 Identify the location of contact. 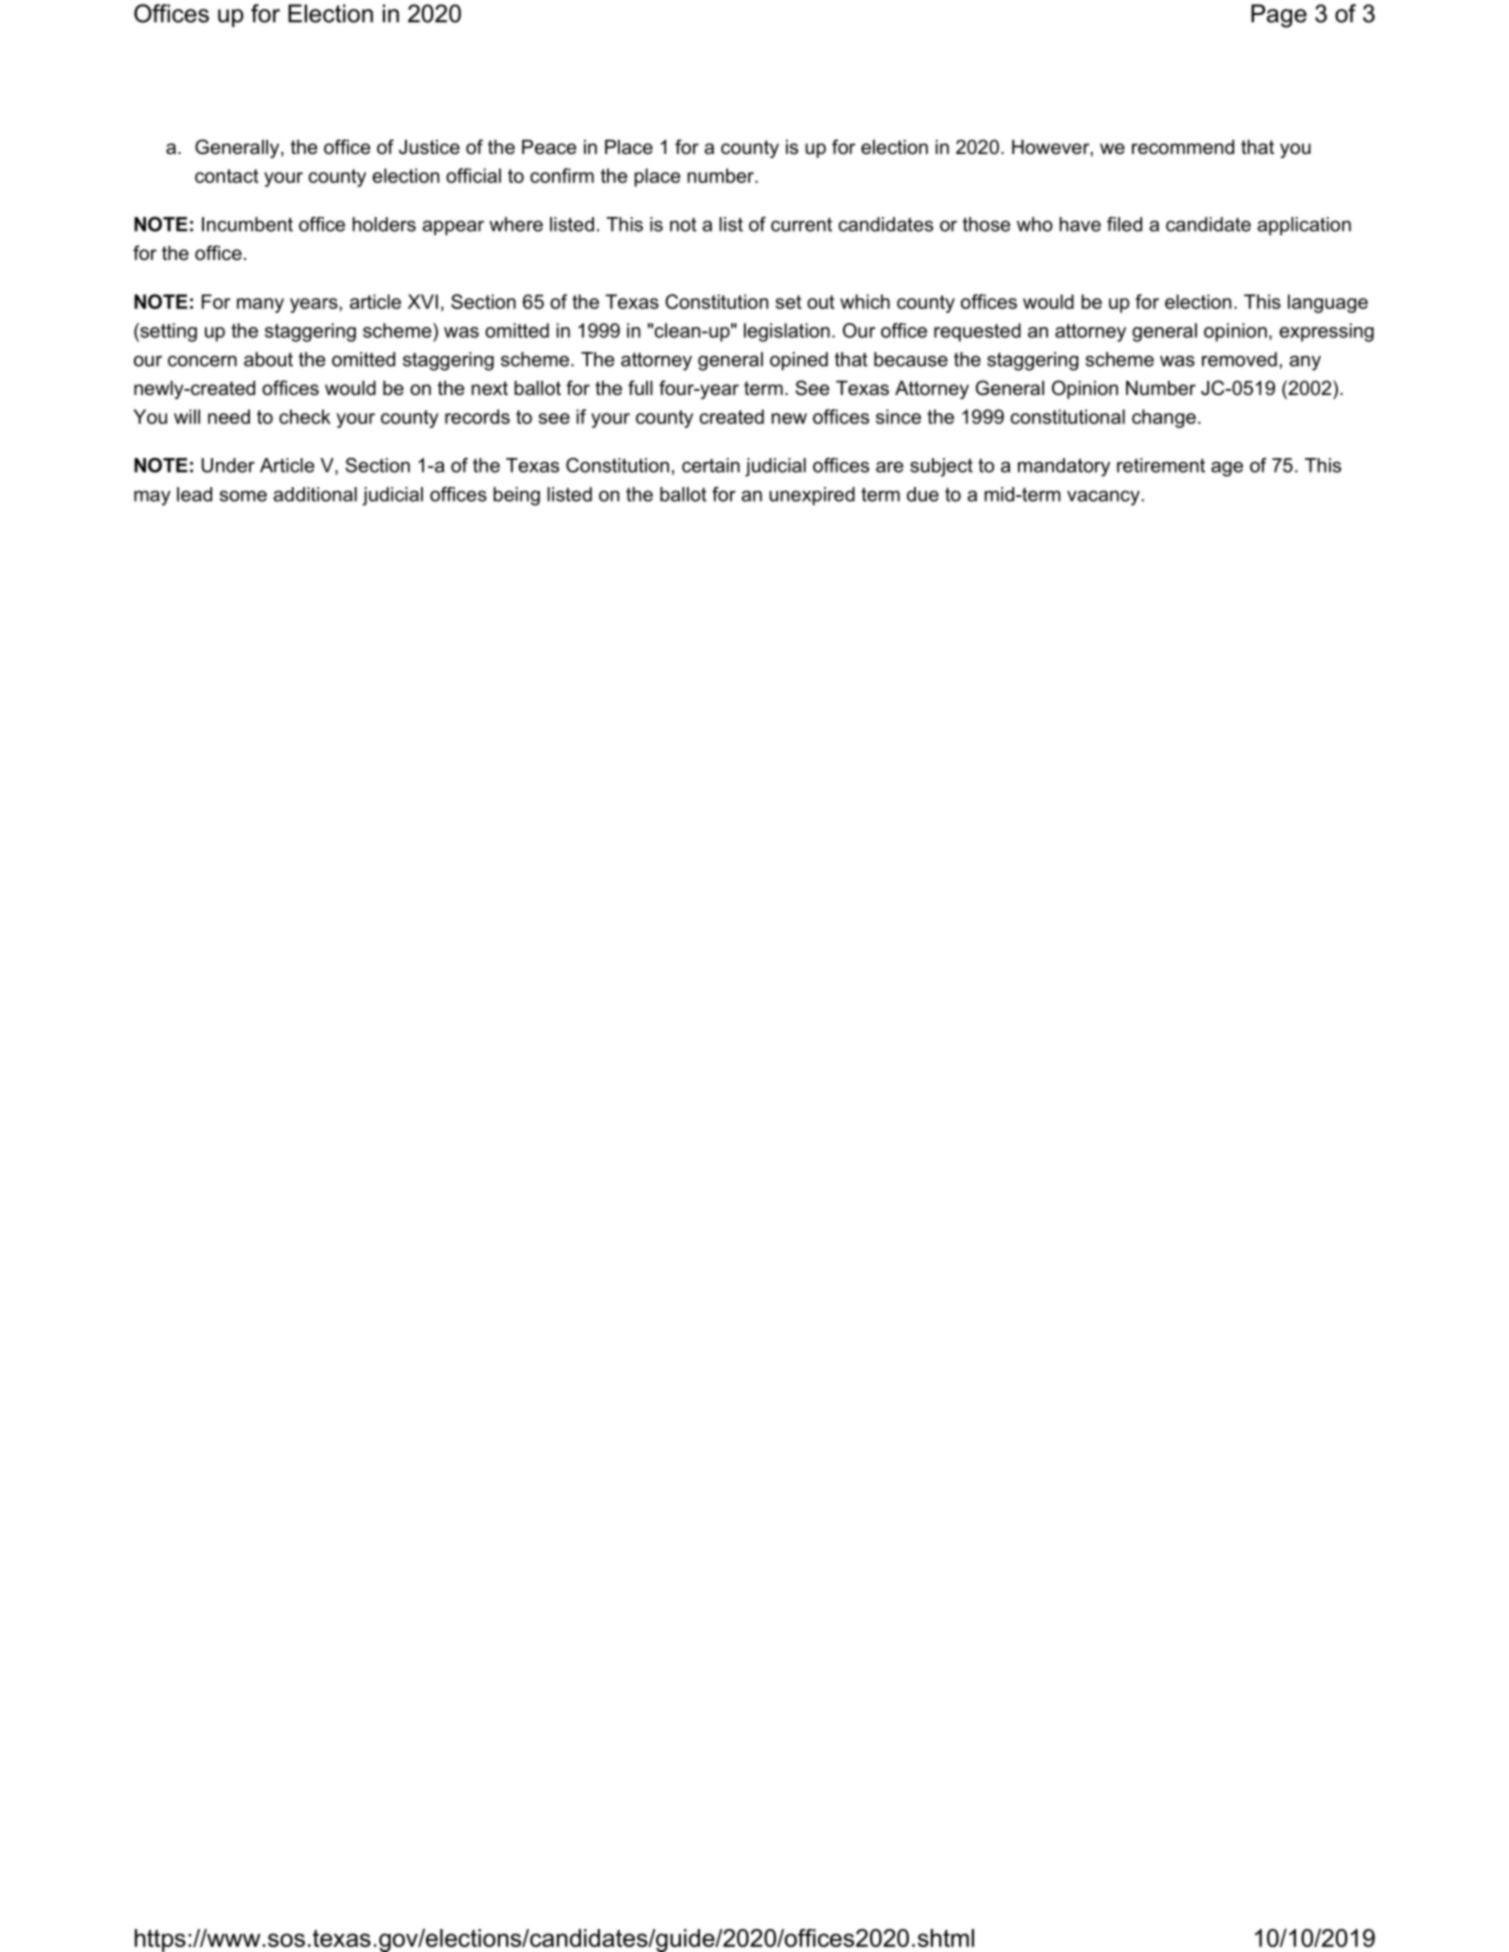
(227, 176).
